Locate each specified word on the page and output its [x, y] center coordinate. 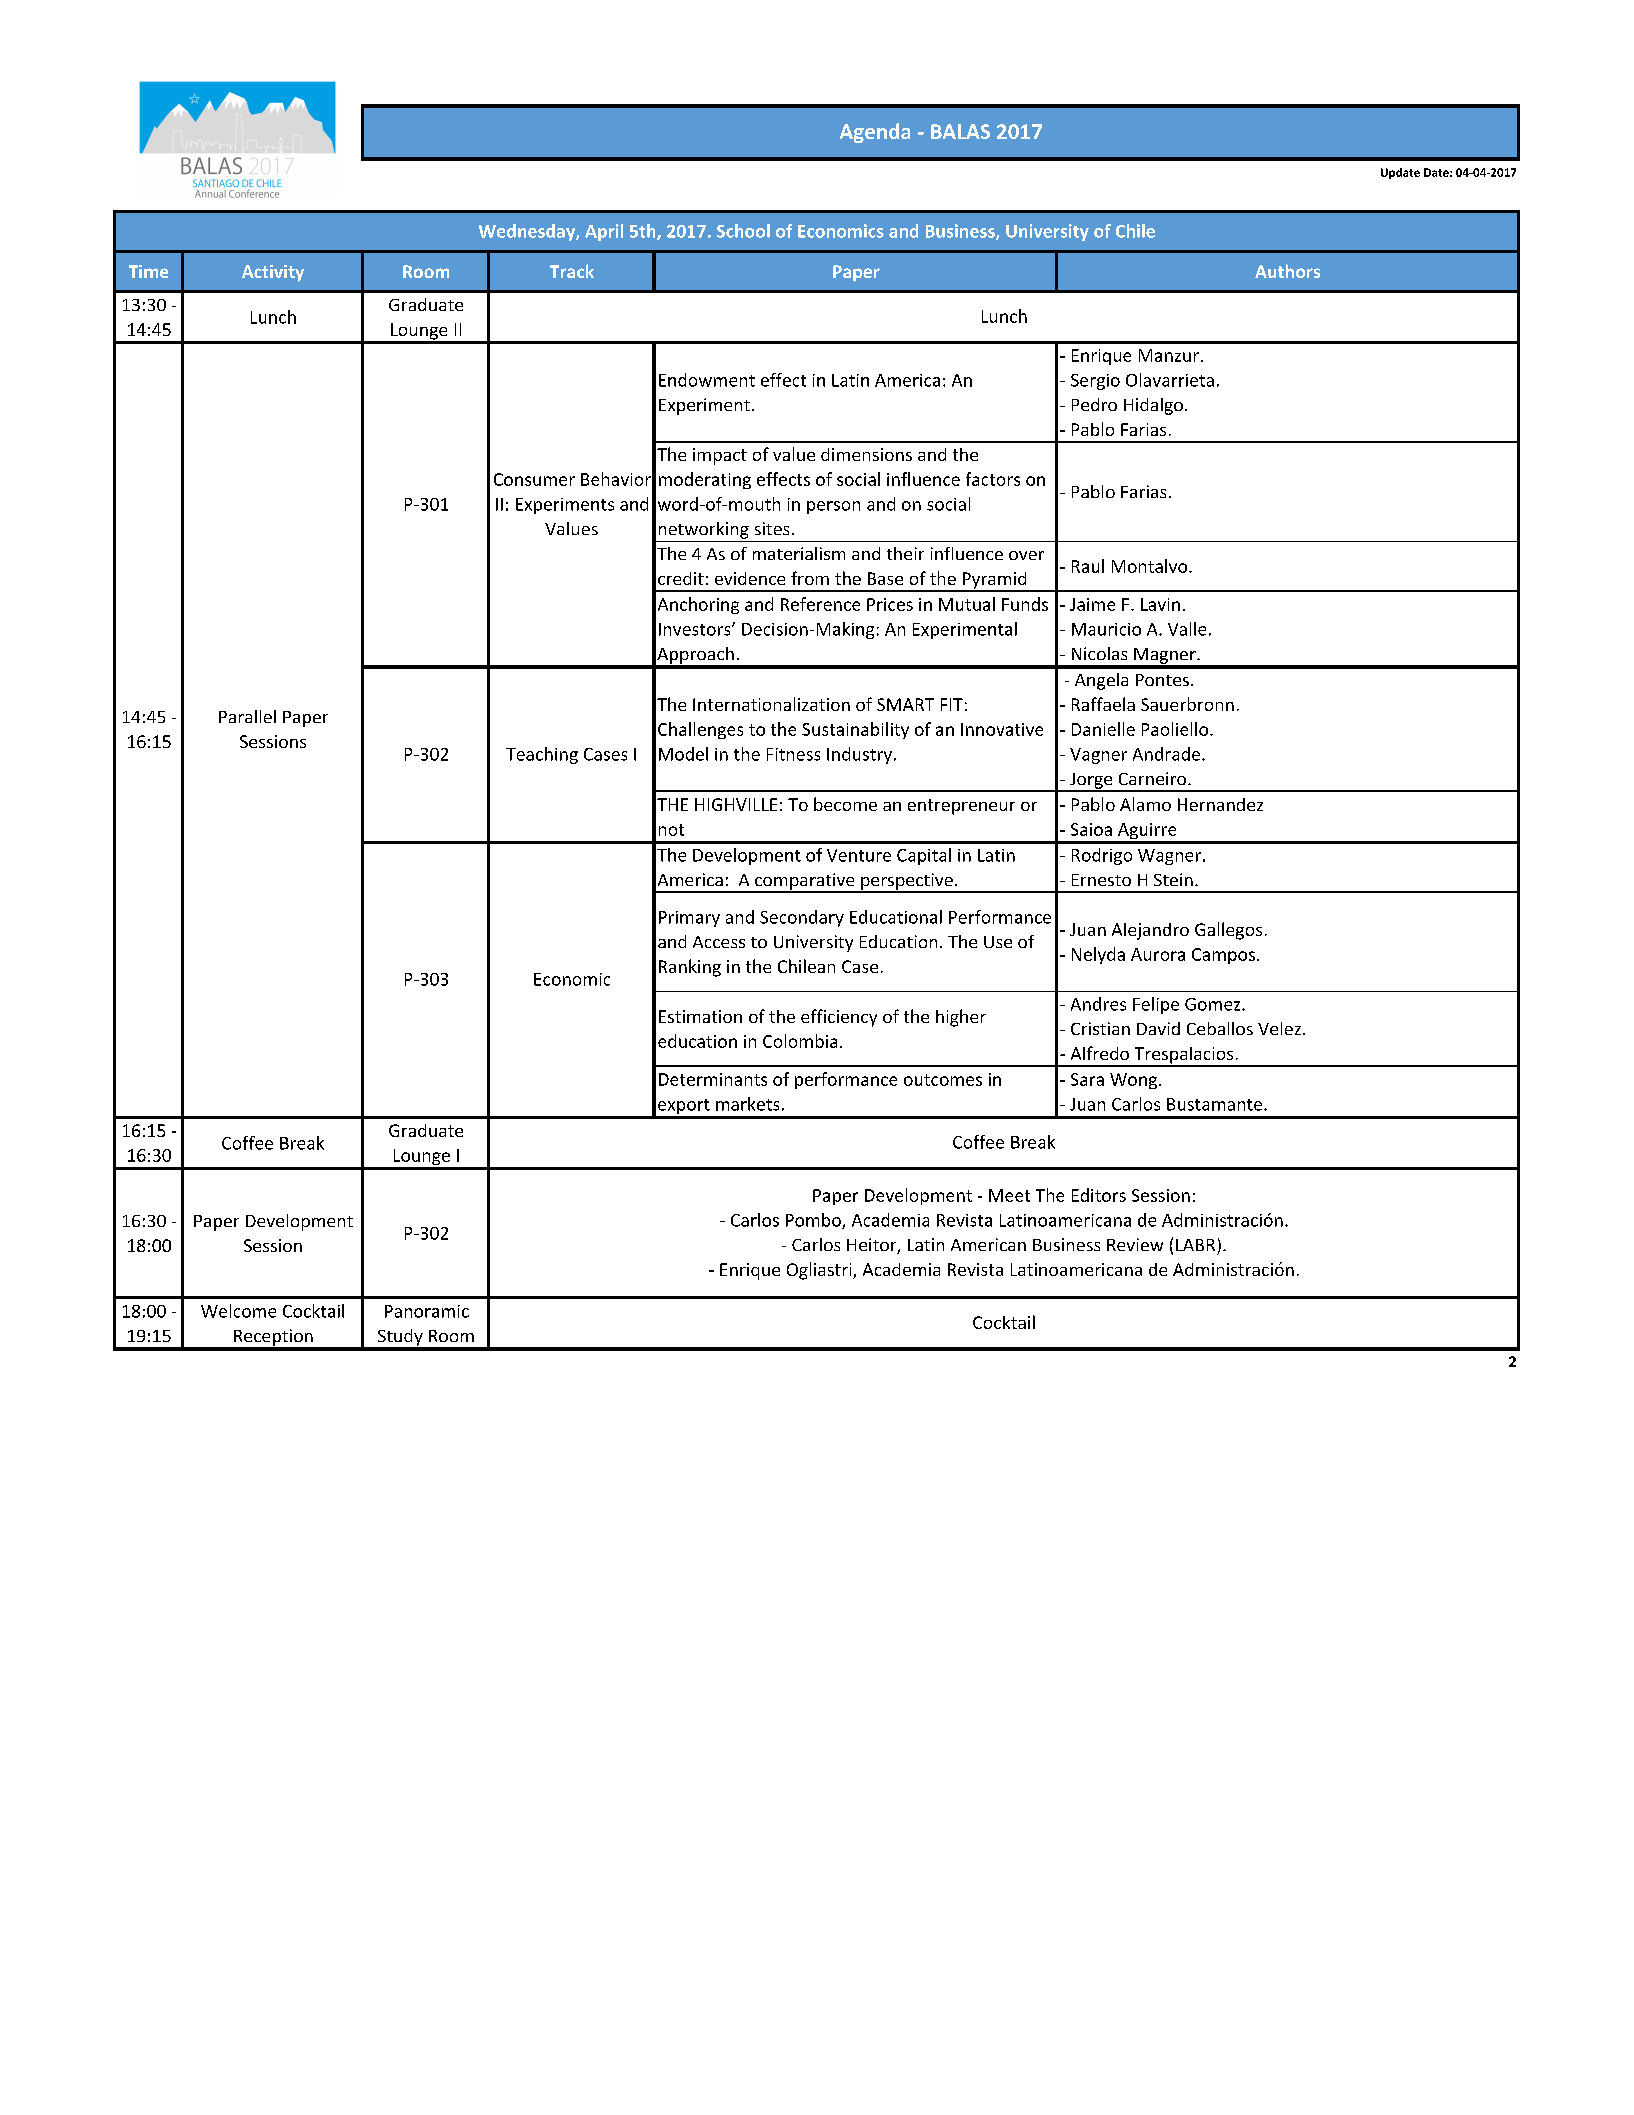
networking [704, 530]
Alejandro [1150, 931]
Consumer [534, 479]
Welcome [238, 1311]
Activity [273, 273]
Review [1135, 1244]
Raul [1088, 566]
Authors [1287, 271]
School [743, 231]
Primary [689, 919]
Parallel [247, 716]
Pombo [814, 1221]
